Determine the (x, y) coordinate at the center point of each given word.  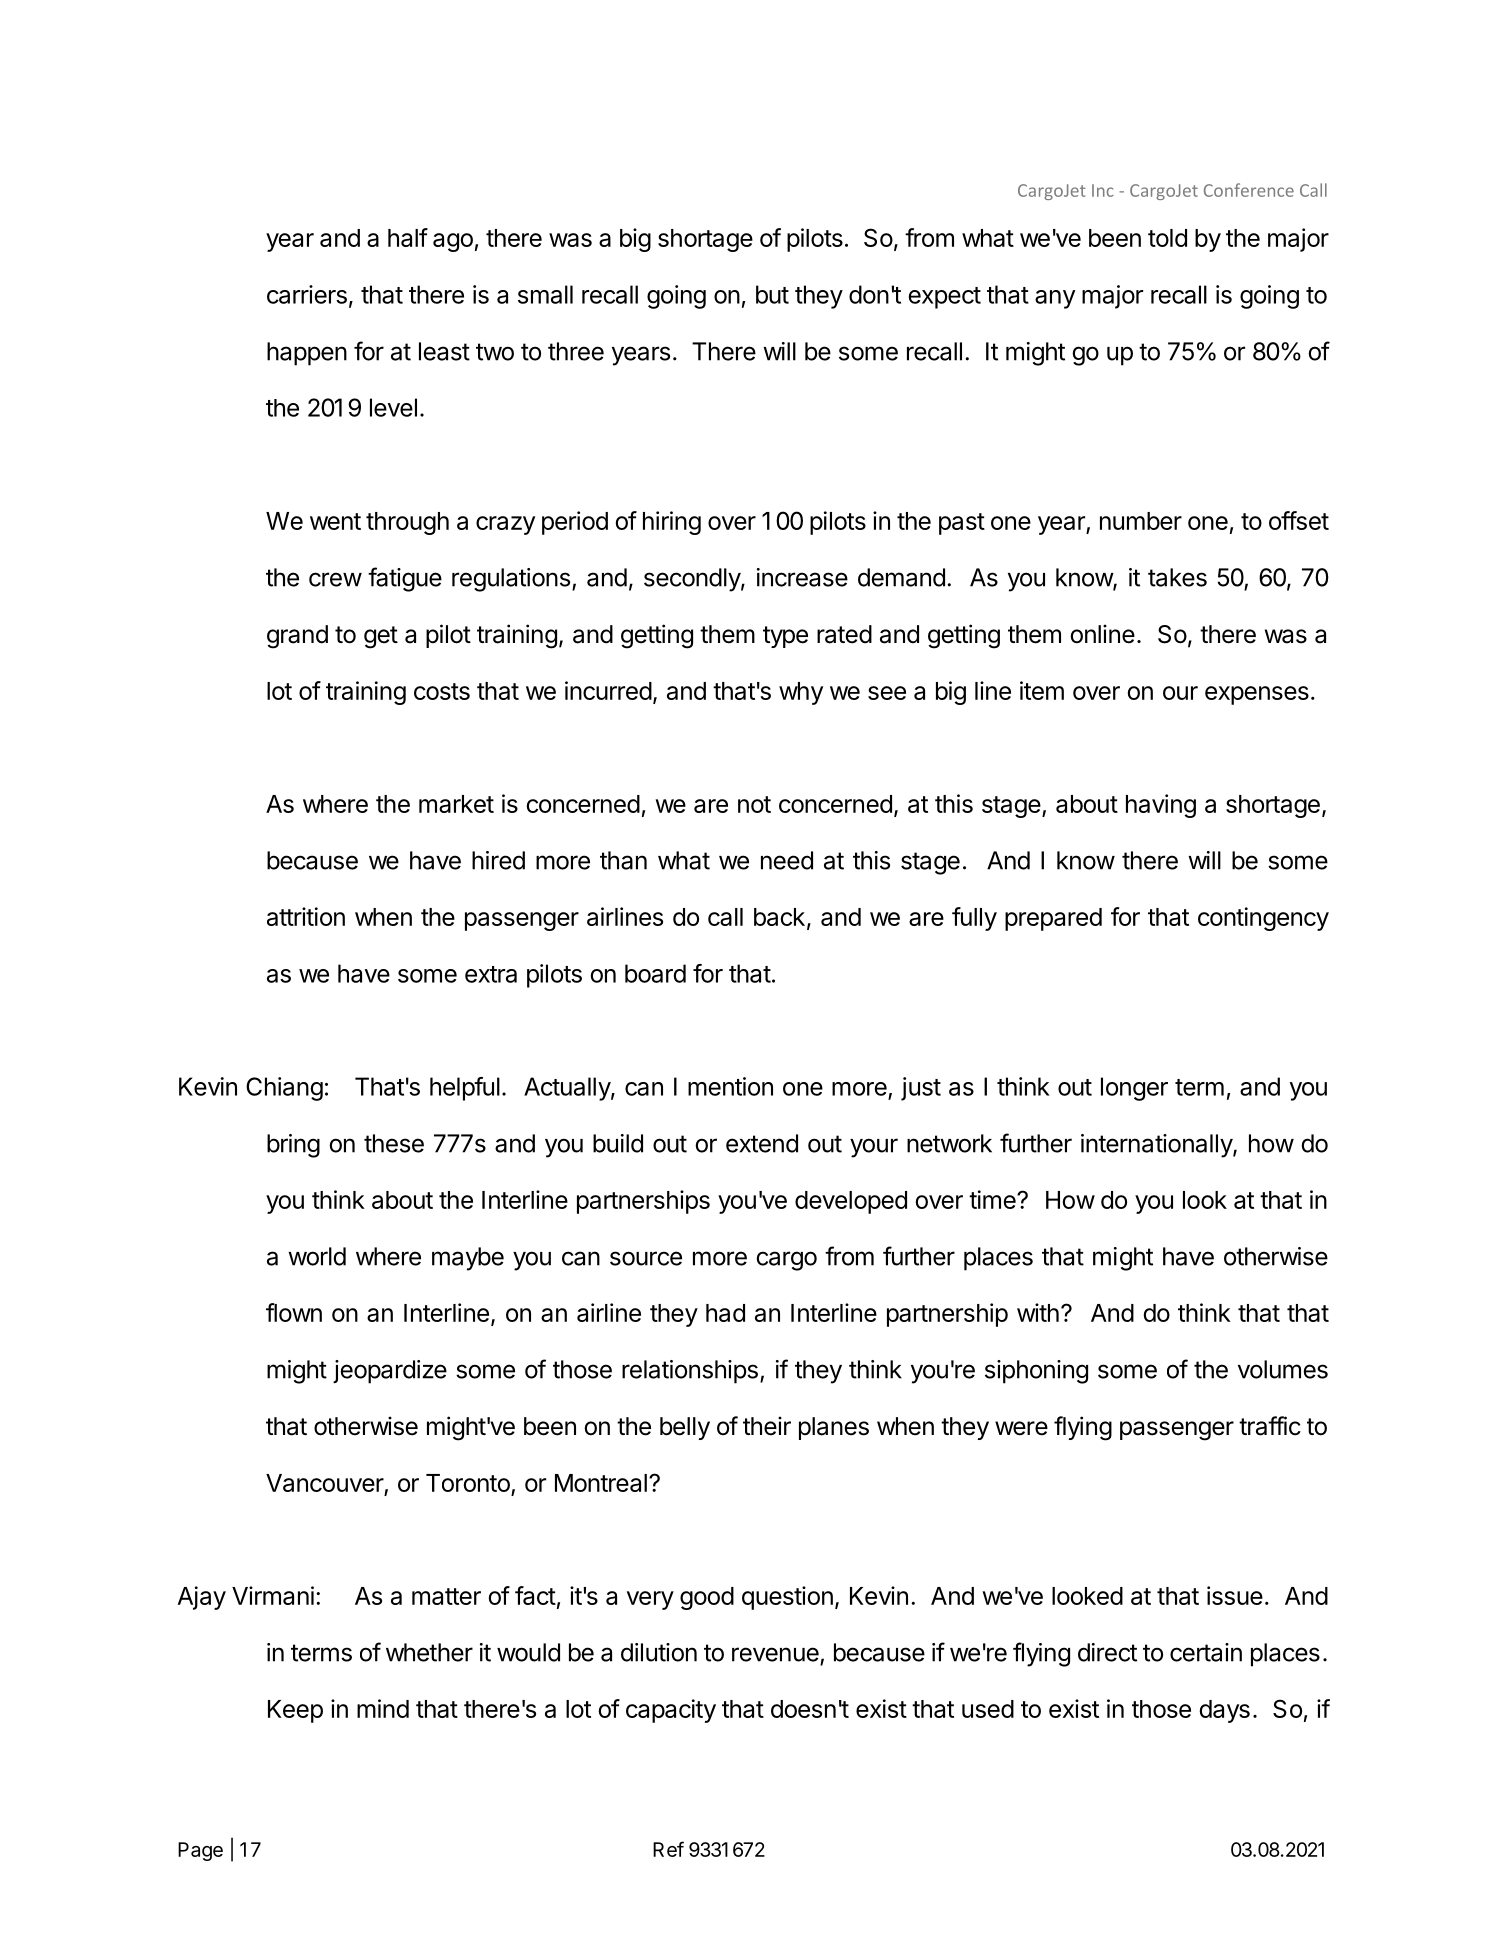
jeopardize (390, 1372)
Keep (295, 1711)
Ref (668, 1849)
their (767, 1426)
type (785, 637)
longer (1134, 1089)
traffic (1270, 1426)
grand (297, 637)
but (772, 294)
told (1167, 238)
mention (730, 1086)
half (408, 237)
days (1224, 1711)
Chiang (284, 1089)
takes (1177, 577)
